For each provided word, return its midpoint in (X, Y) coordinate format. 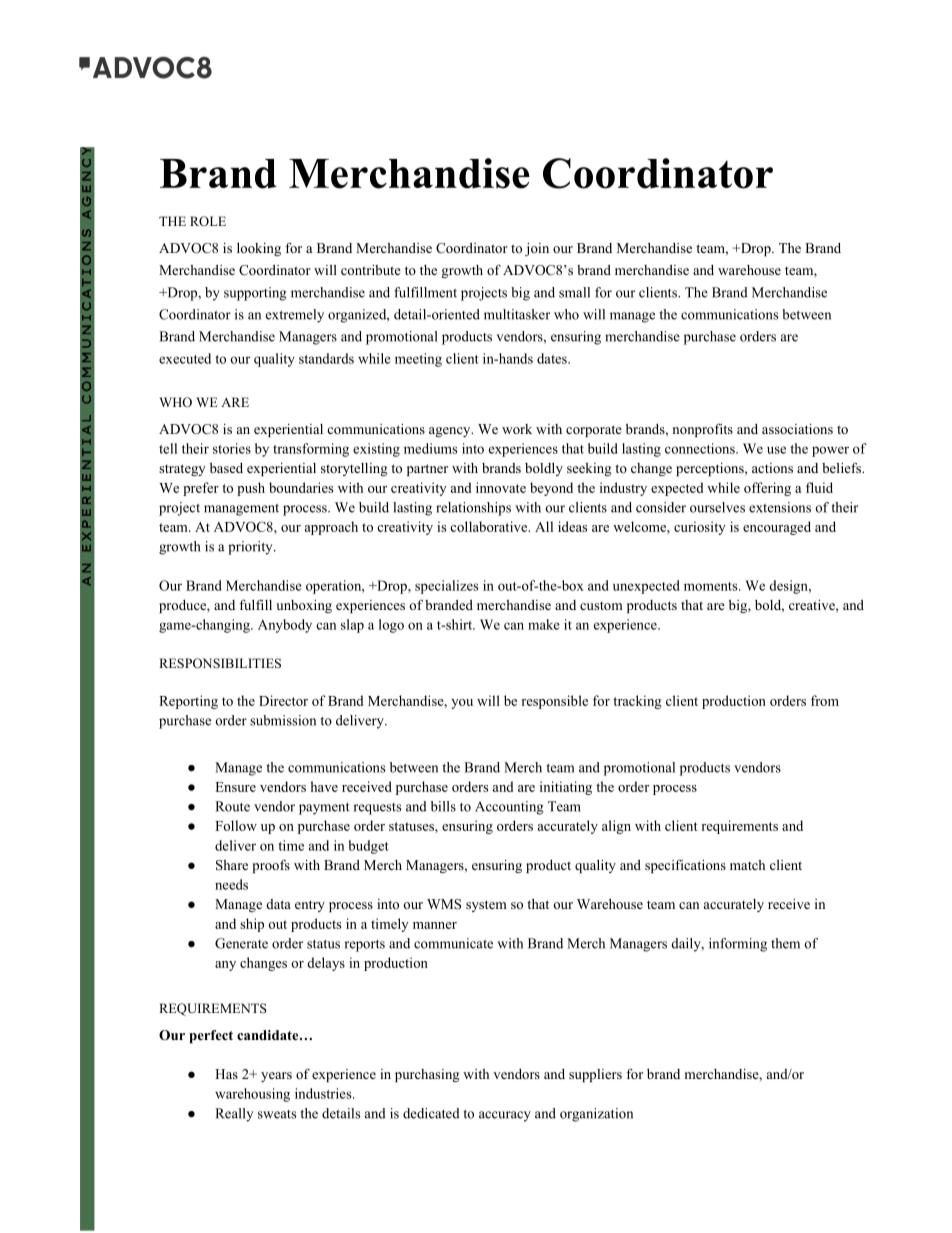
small (574, 292)
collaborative (489, 526)
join (537, 249)
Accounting (509, 808)
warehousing (252, 1095)
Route (232, 806)
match (747, 865)
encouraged (777, 528)
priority (251, 548)
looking (259, 249)
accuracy (505, 1116)
